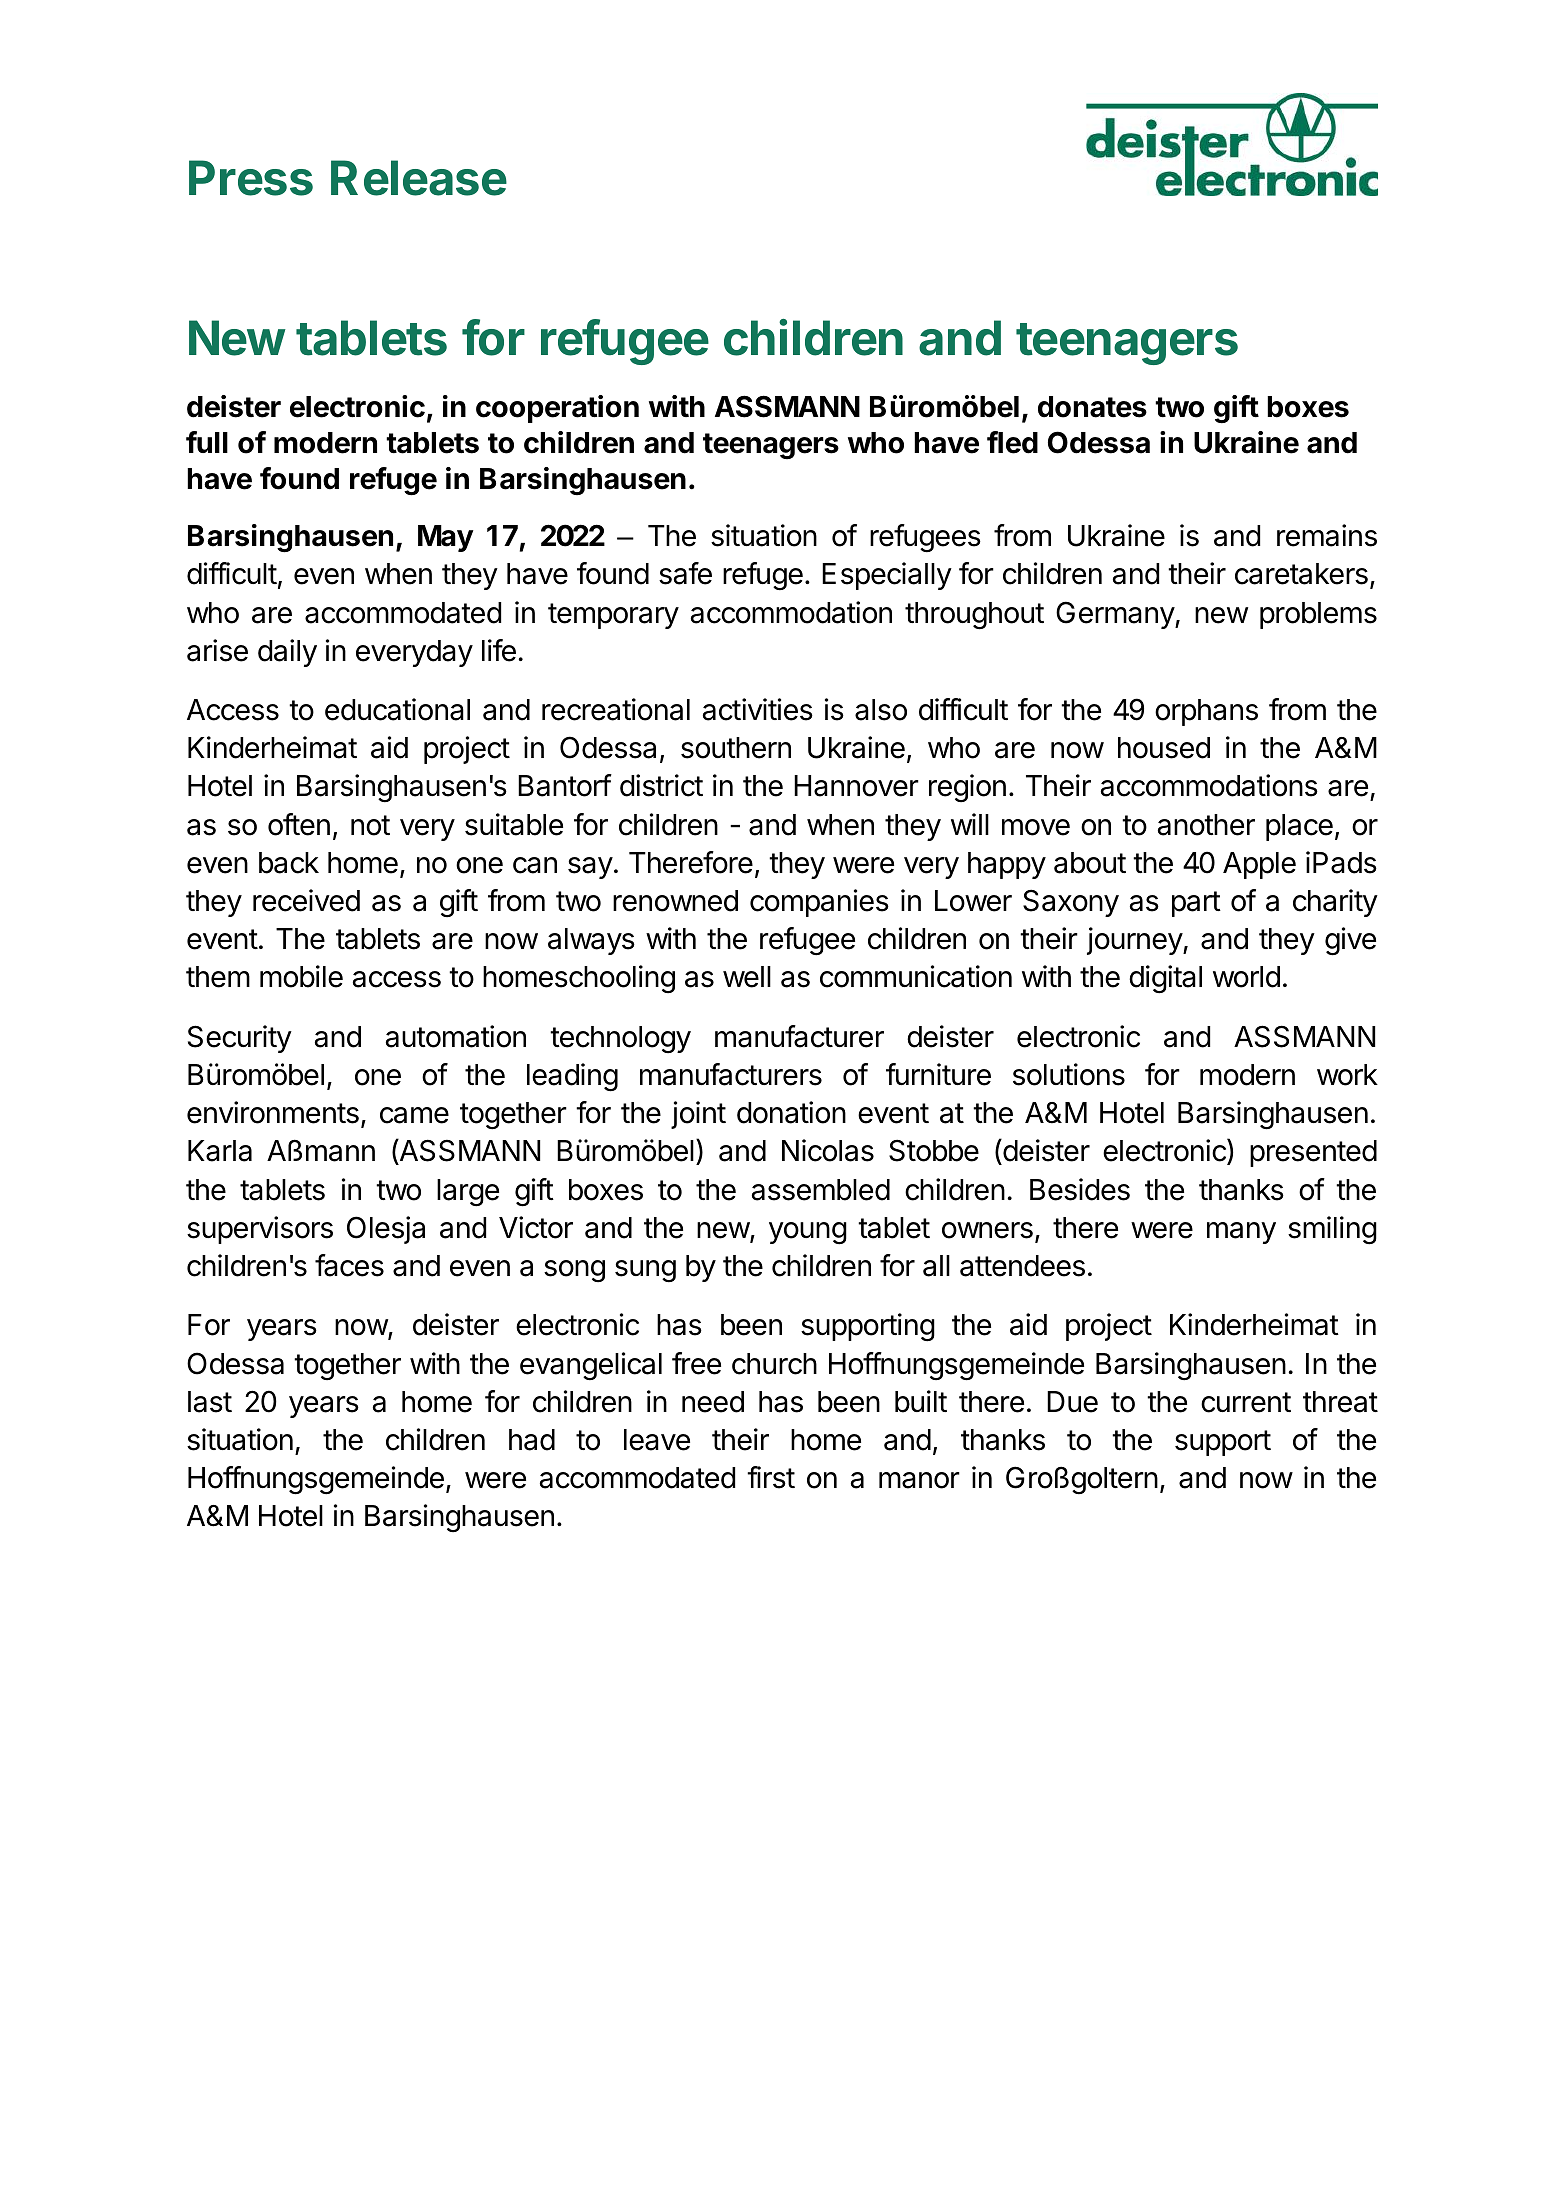 The height and width of the page is (2212, 1564). I want to click on Hannover, so click(856, 786).
